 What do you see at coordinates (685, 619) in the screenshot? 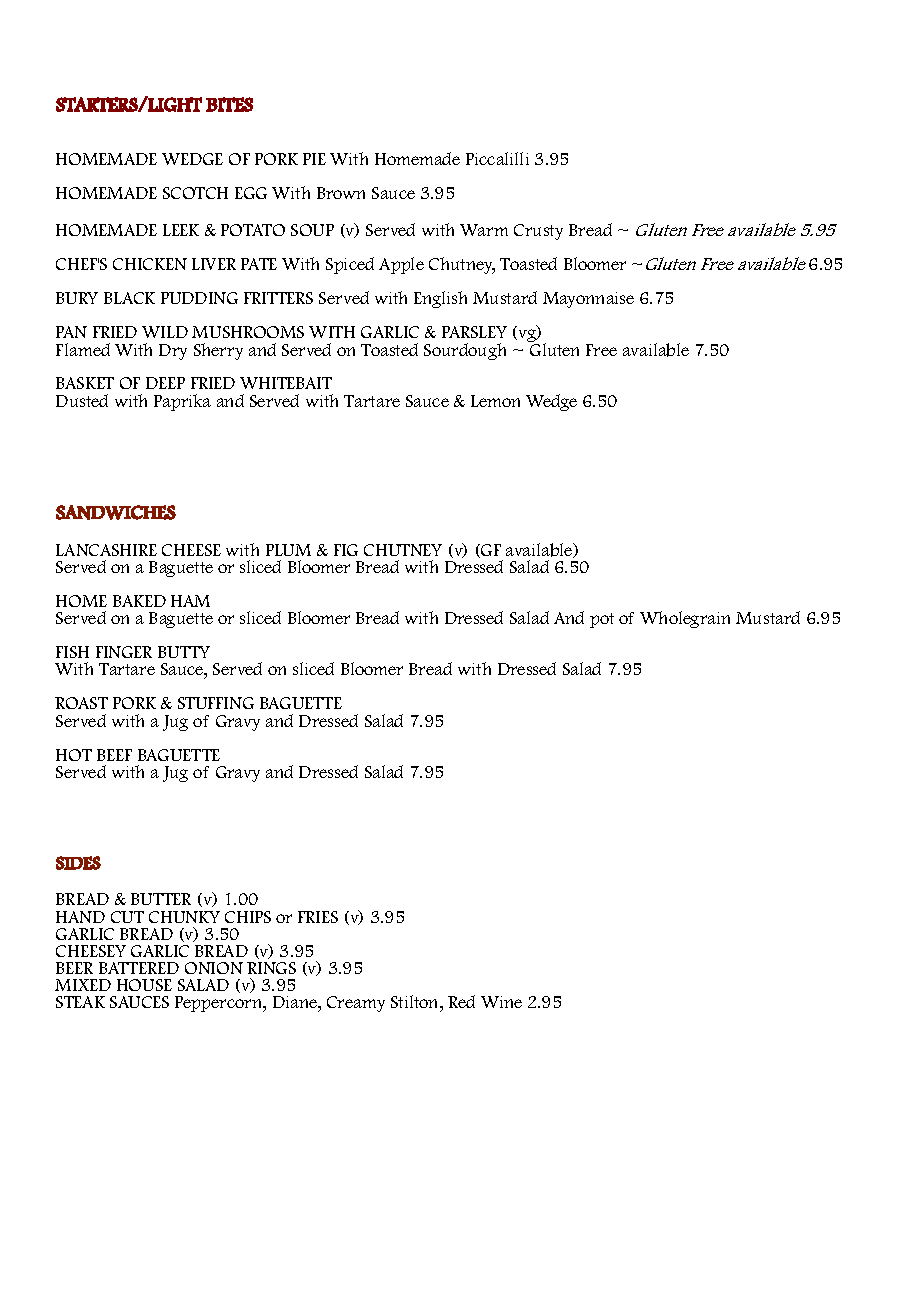
I see `Wholegrain` at bounding box center [685, 619].
